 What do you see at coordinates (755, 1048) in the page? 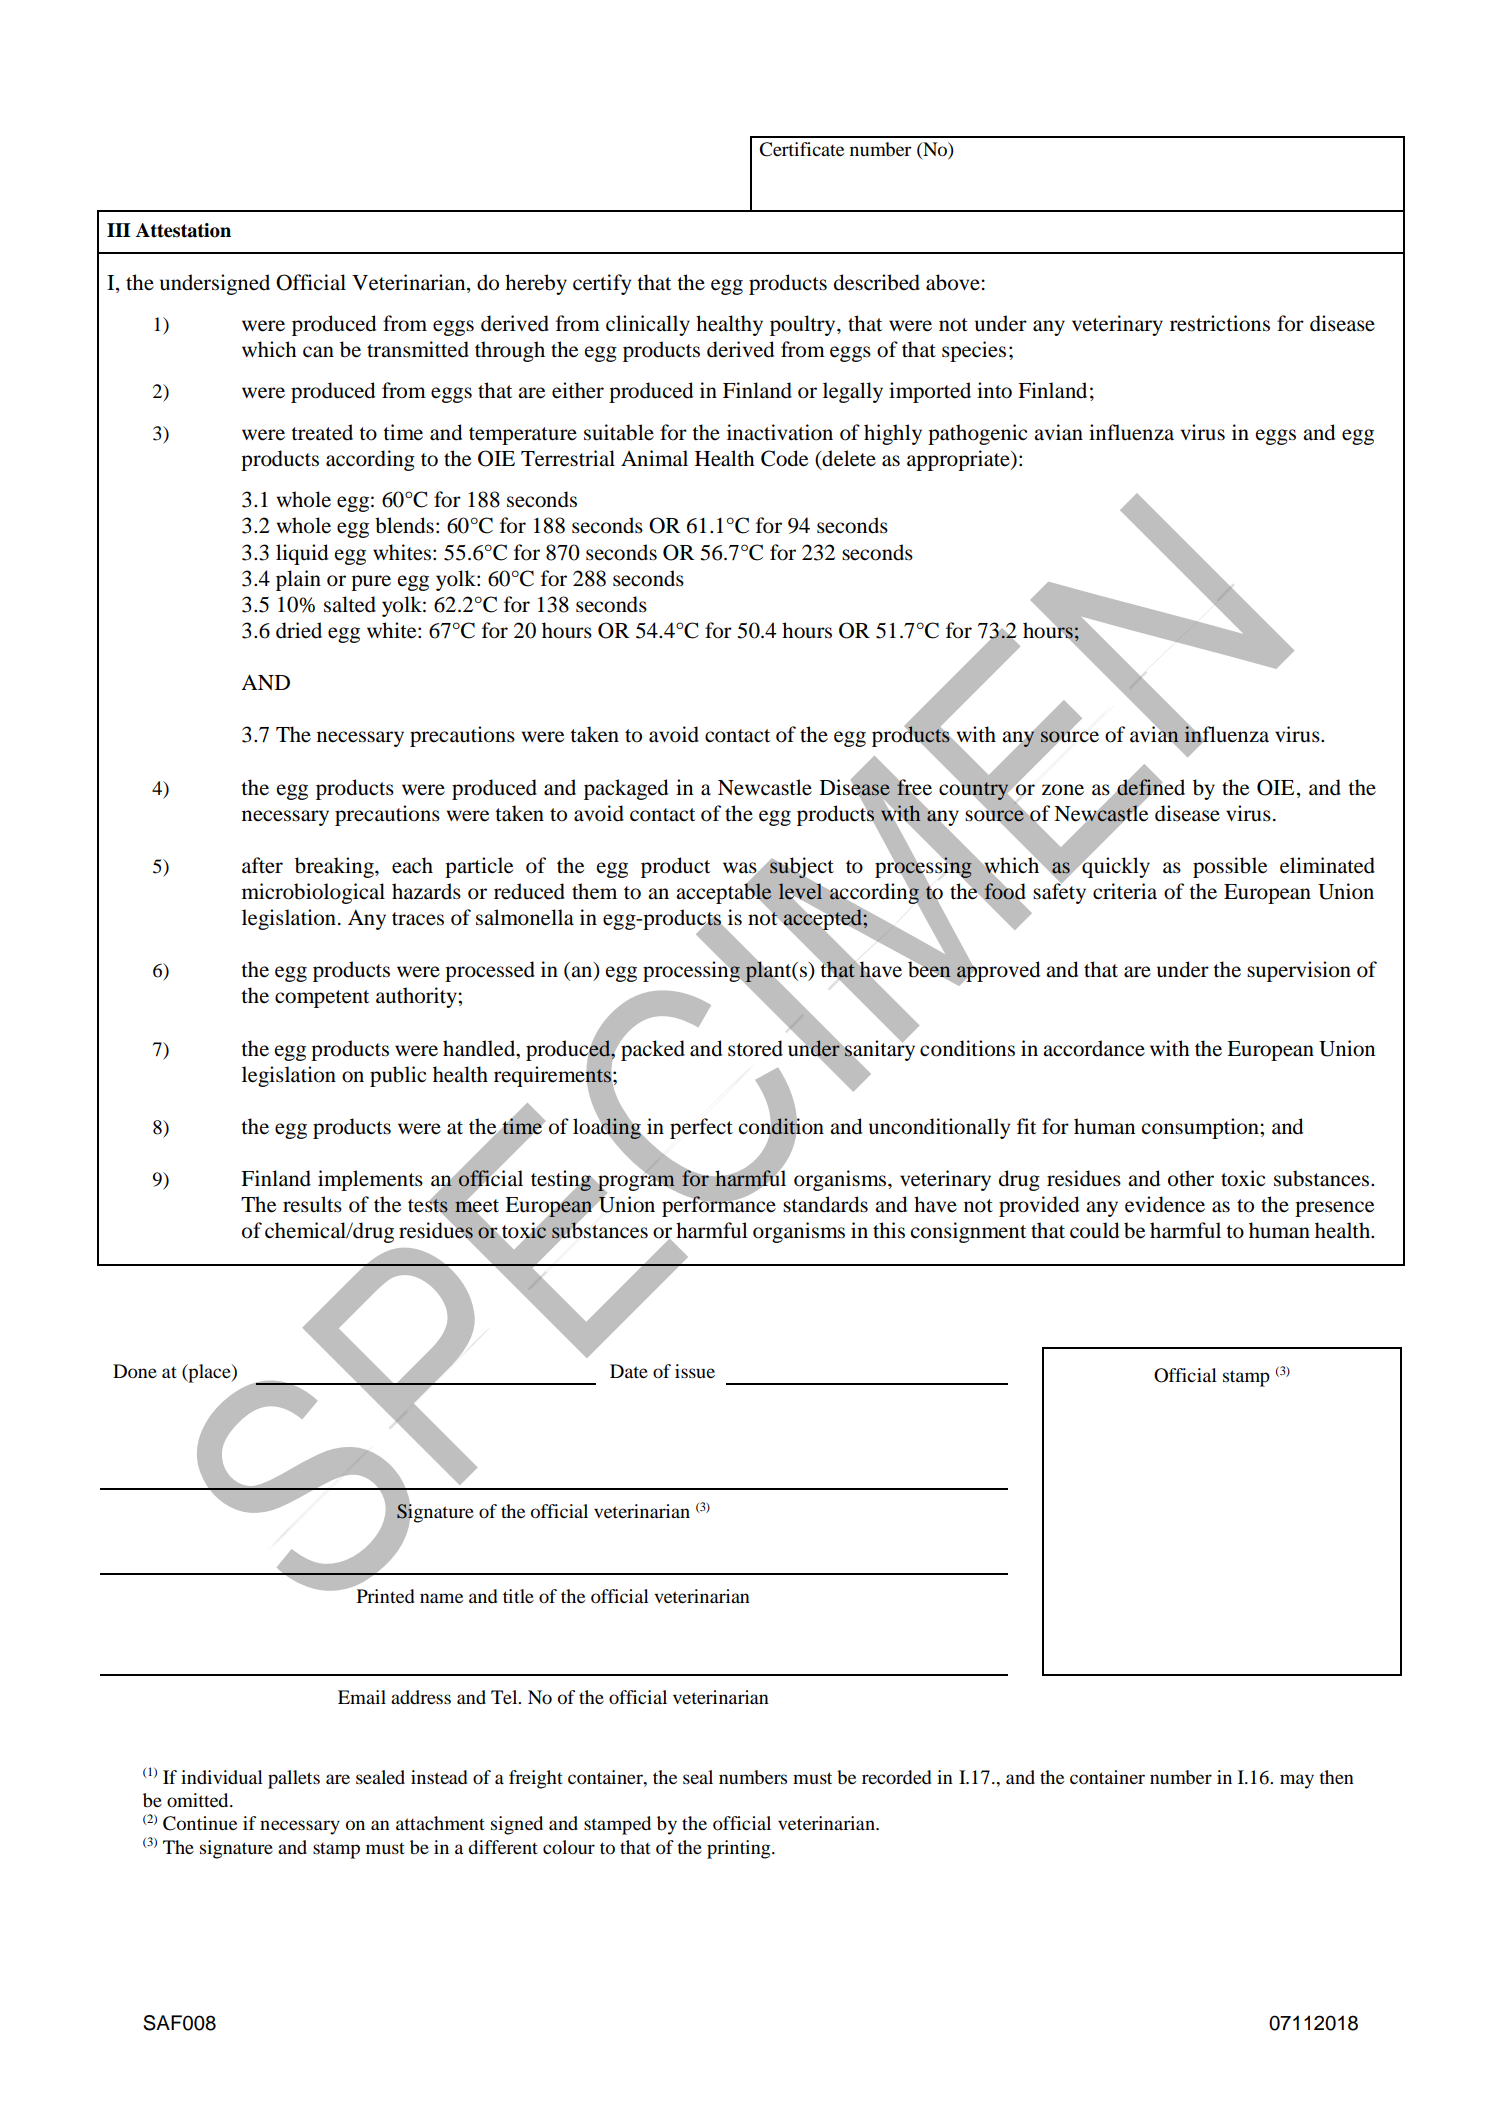
I see `stored` at bounding box center [755, 1048].
